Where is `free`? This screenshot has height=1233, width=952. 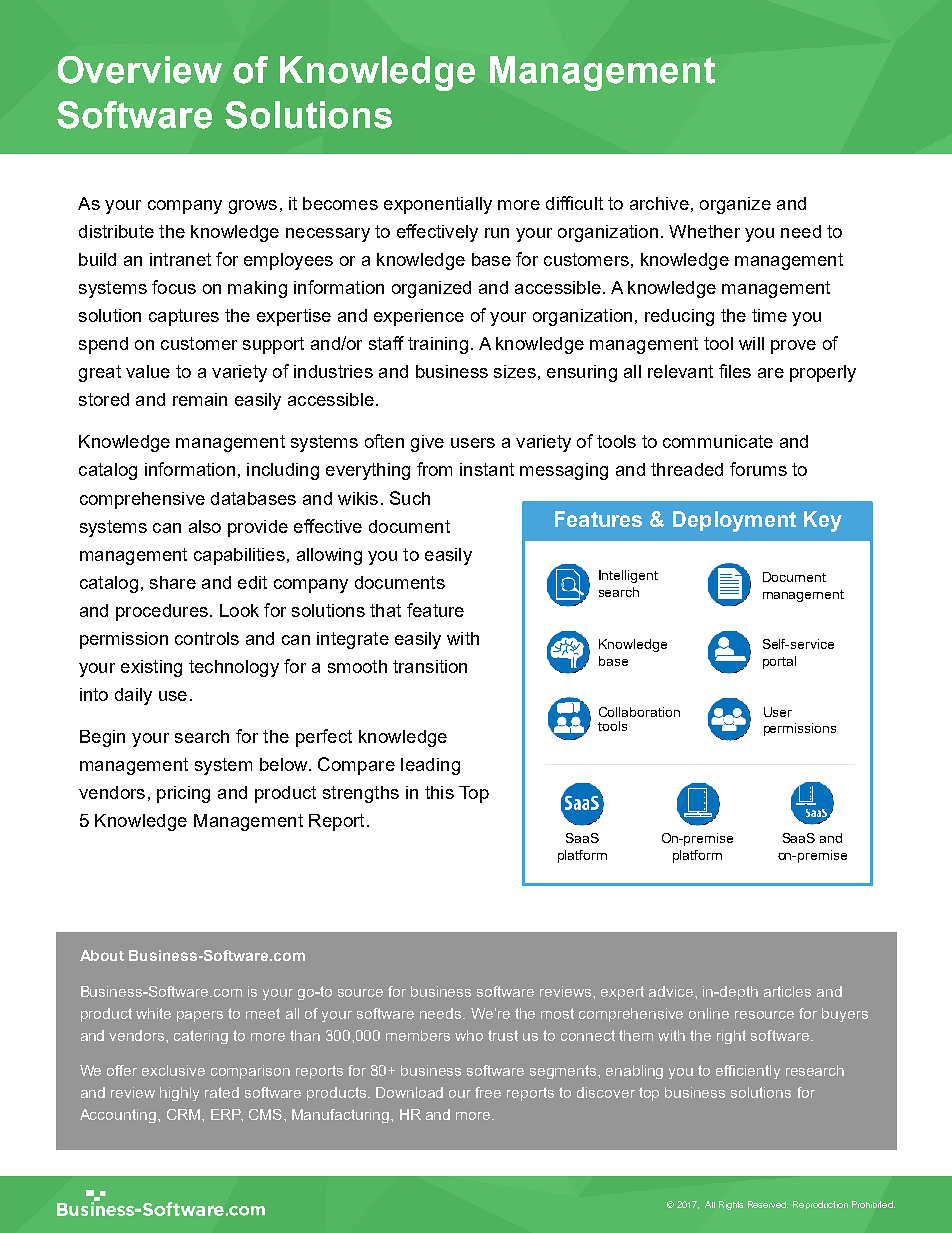 free is located at coordinates (488, 1092).
